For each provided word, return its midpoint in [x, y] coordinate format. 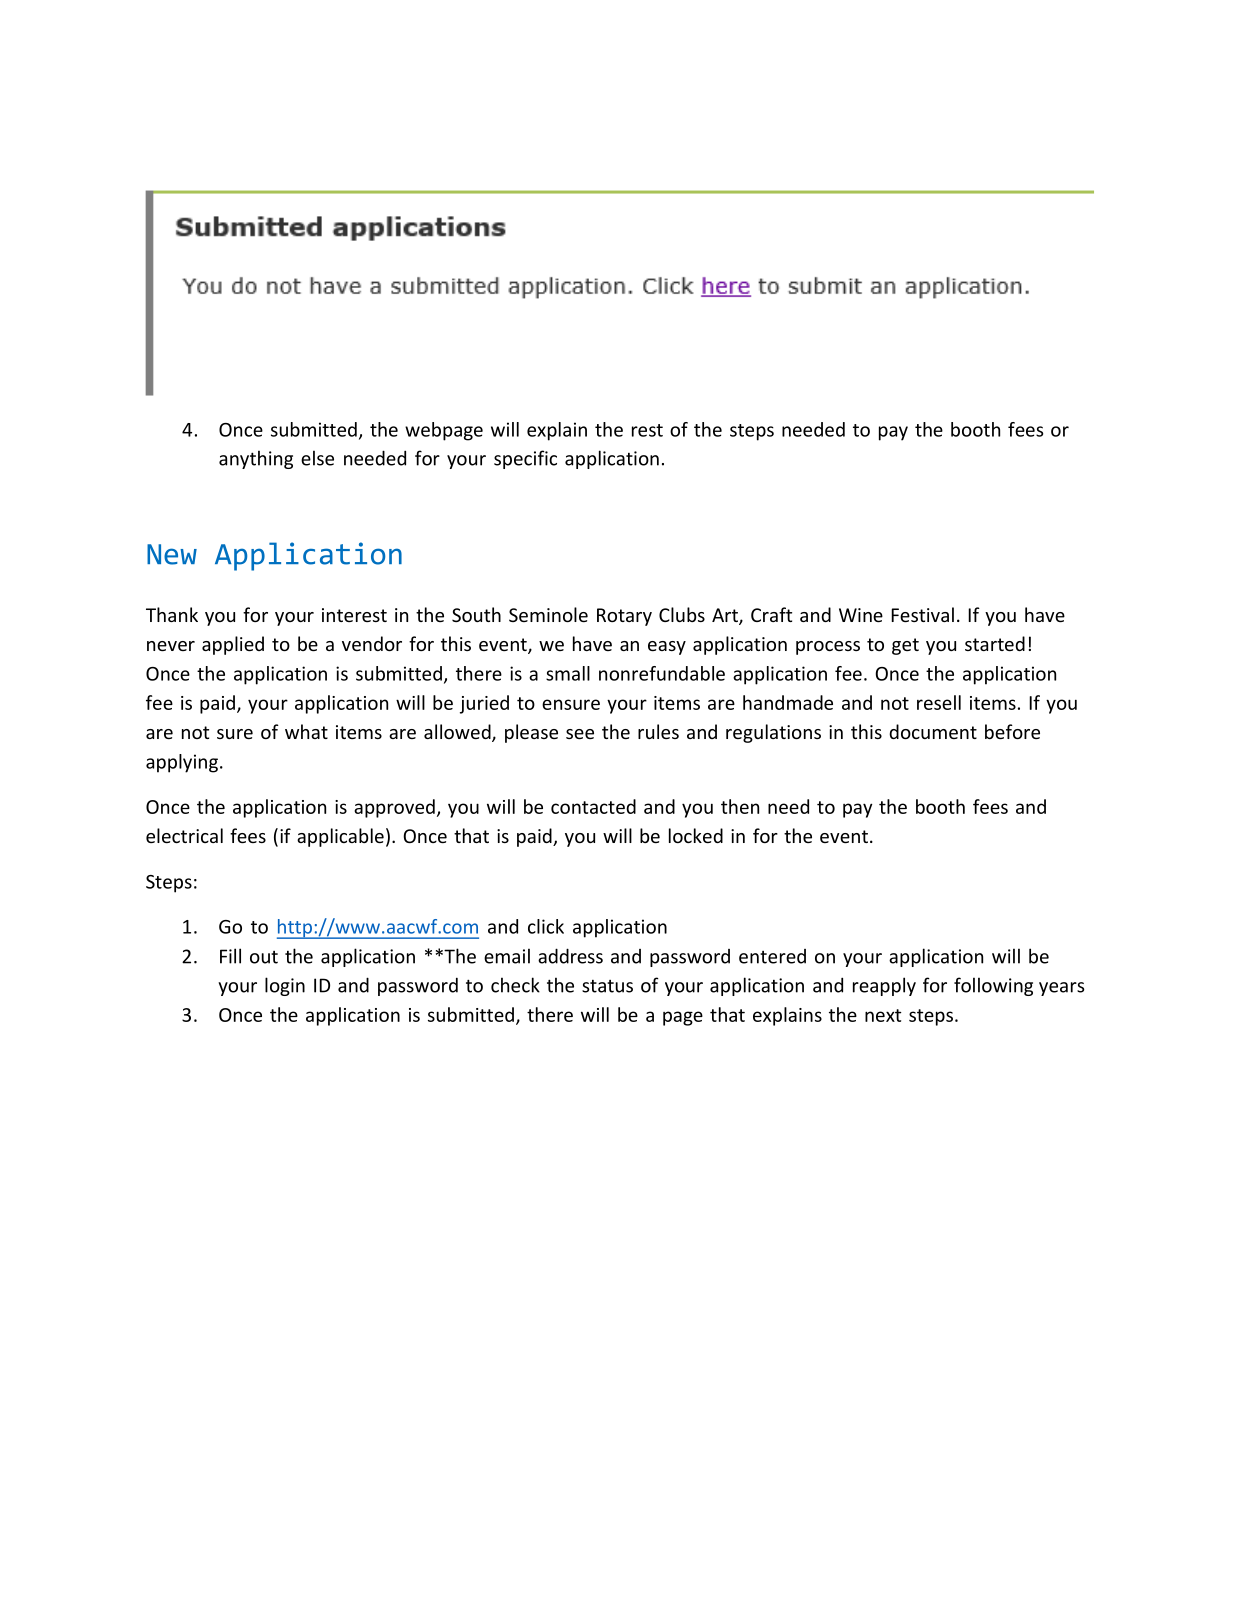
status [607, 986]
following [993, 986]
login [285, 986]
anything [256, 459]
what [306, 731]
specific [525, 459]
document [933, 731]
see [580, 734]
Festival [922, 614]
